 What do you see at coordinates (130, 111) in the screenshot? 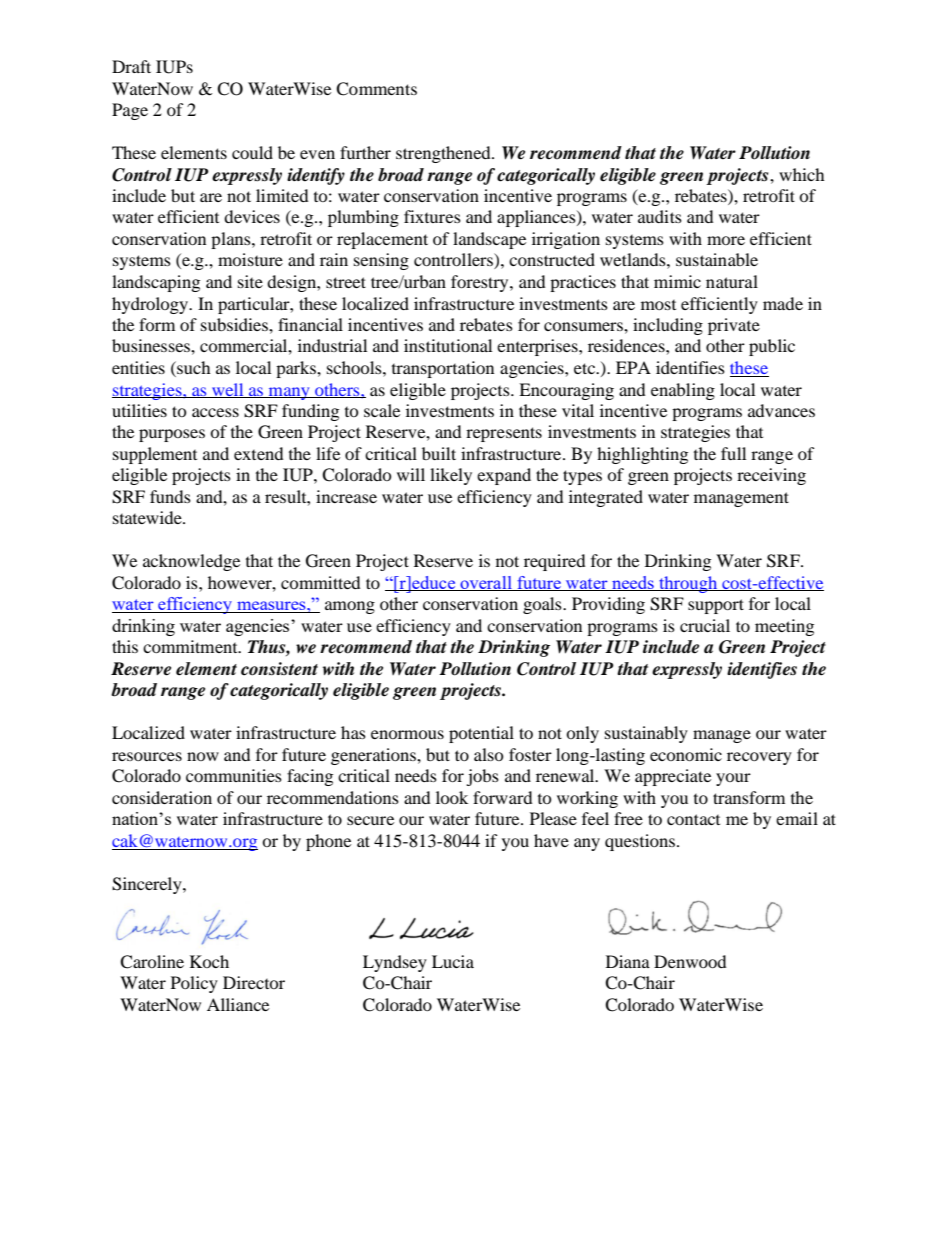
I see `Page` at bounding box center [130, 111].
